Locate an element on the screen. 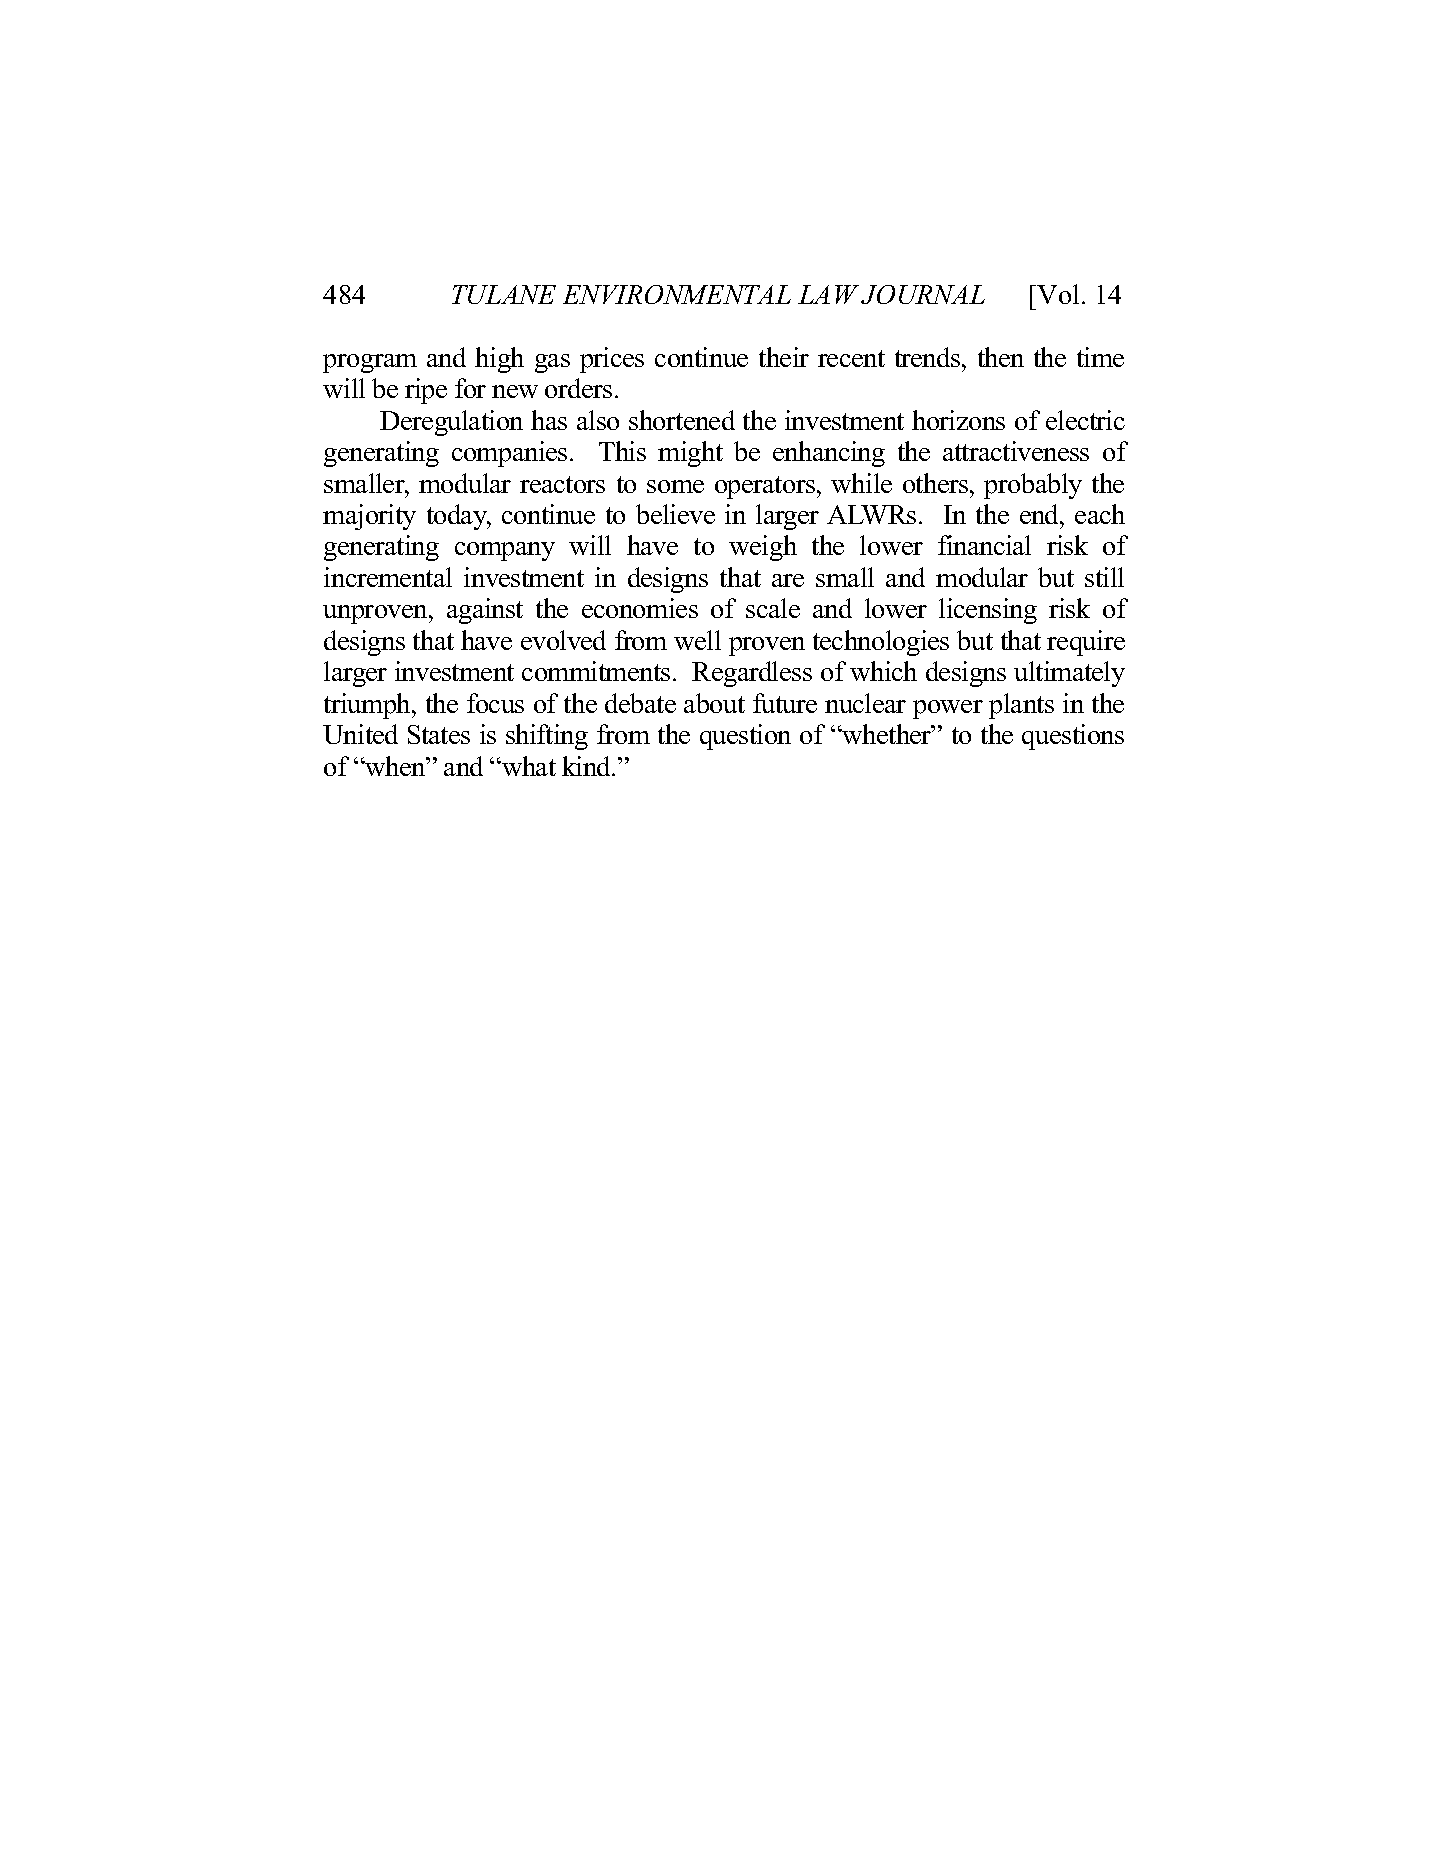  scale is located at coordinates (773, 608).
